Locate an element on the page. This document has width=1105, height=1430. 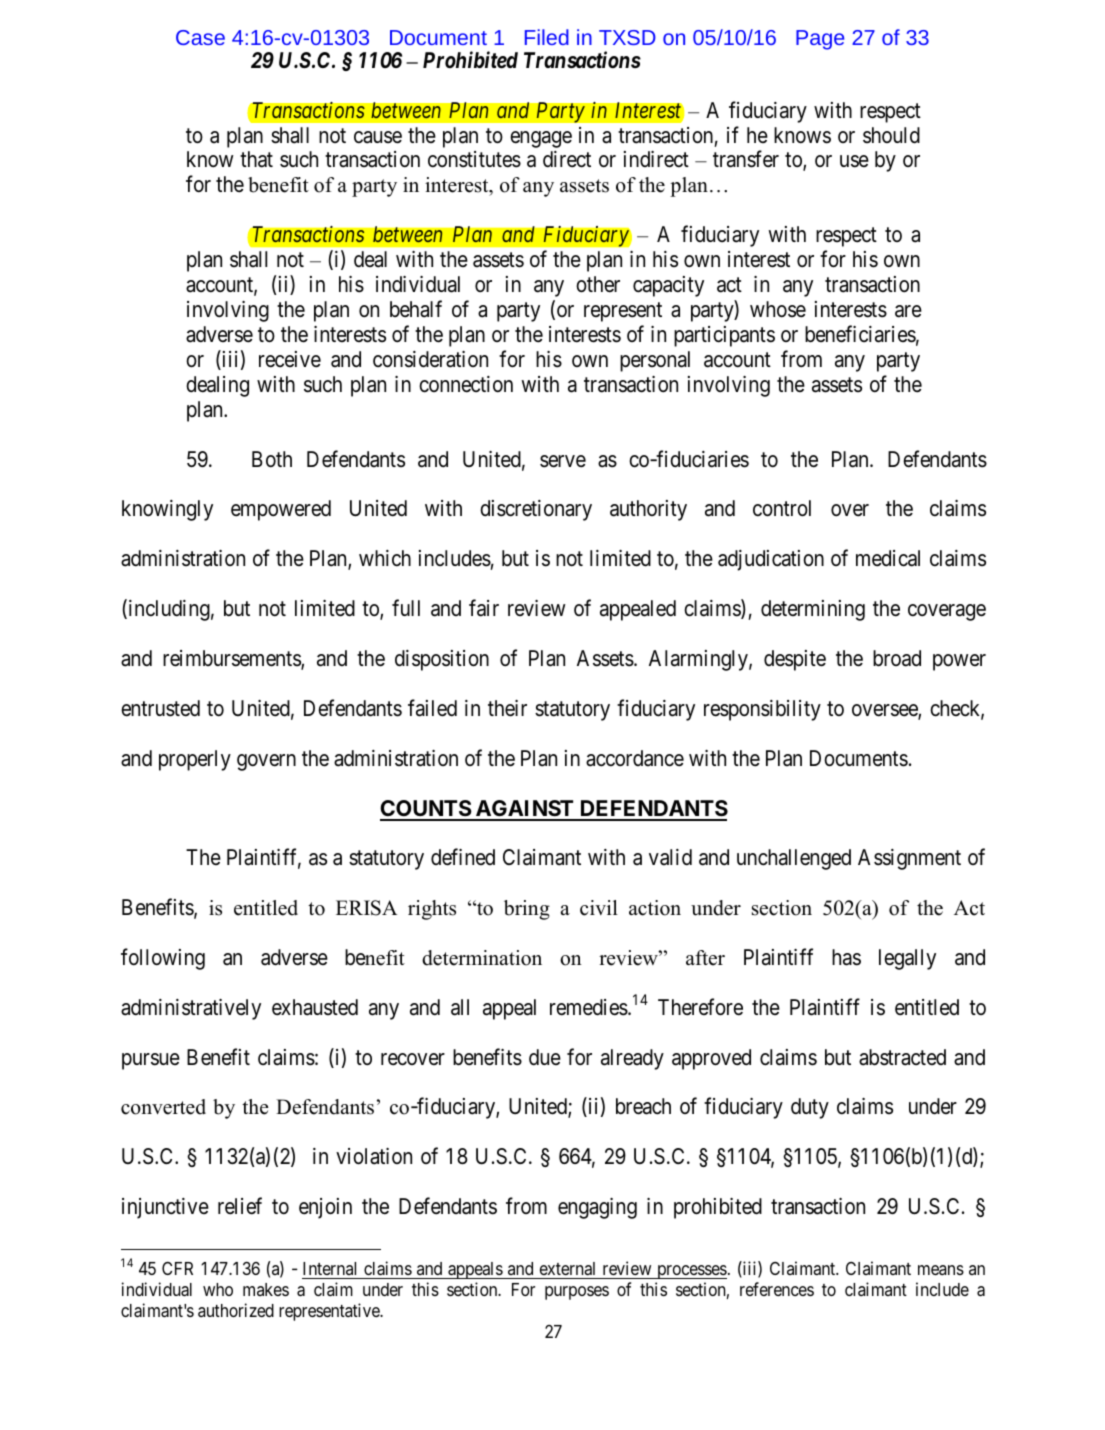
Filed is located at coordinates (547, 37).
